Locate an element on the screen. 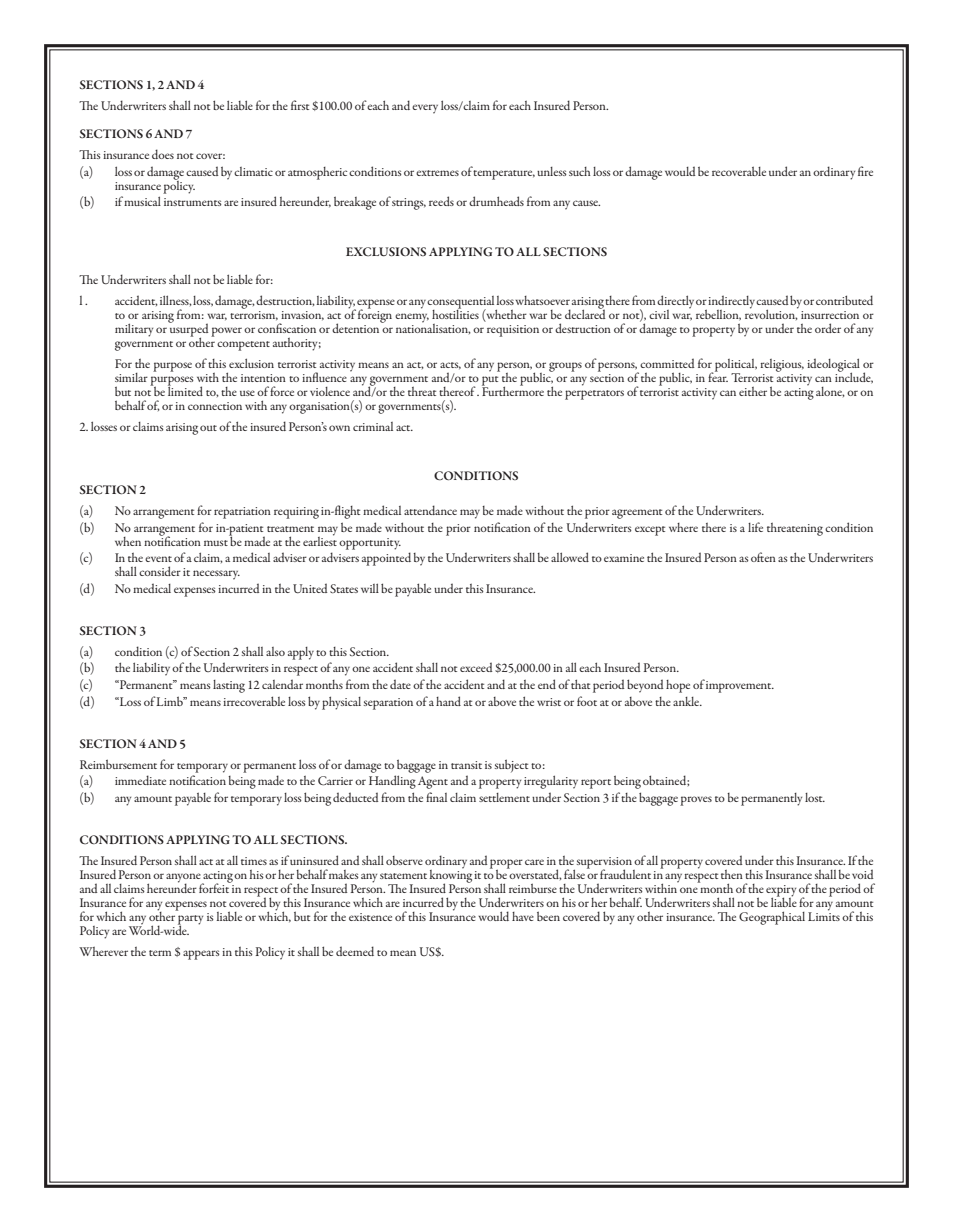  Furthermore is located at coordinates (513, 390).
